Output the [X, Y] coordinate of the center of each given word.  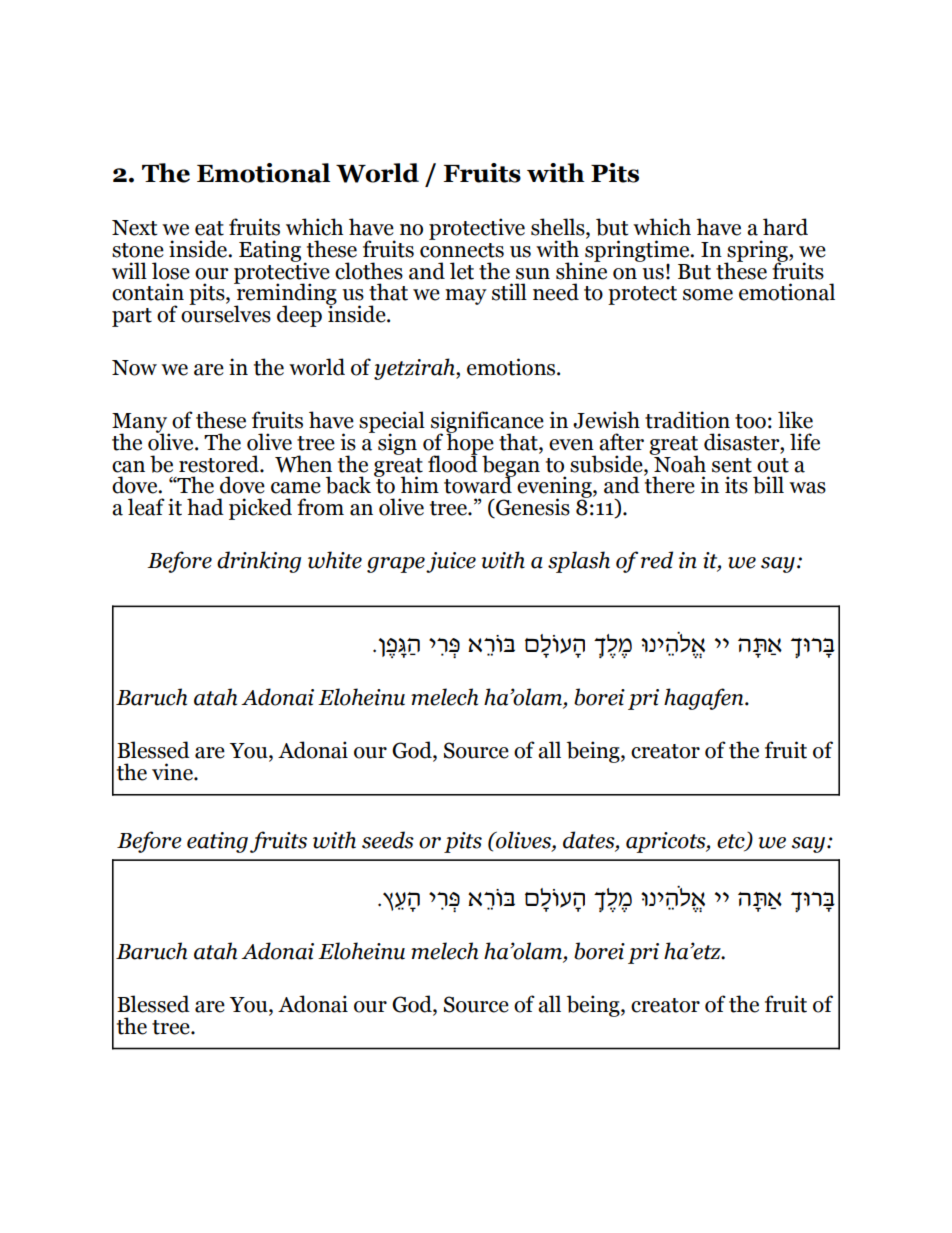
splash [579, 562]
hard [785, 227]
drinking [259, 562]
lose [171, 271]
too [750, 421]
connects [462, 250]
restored [220, 464]
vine [173, 772]
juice [451, 562]
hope [470, 444]
